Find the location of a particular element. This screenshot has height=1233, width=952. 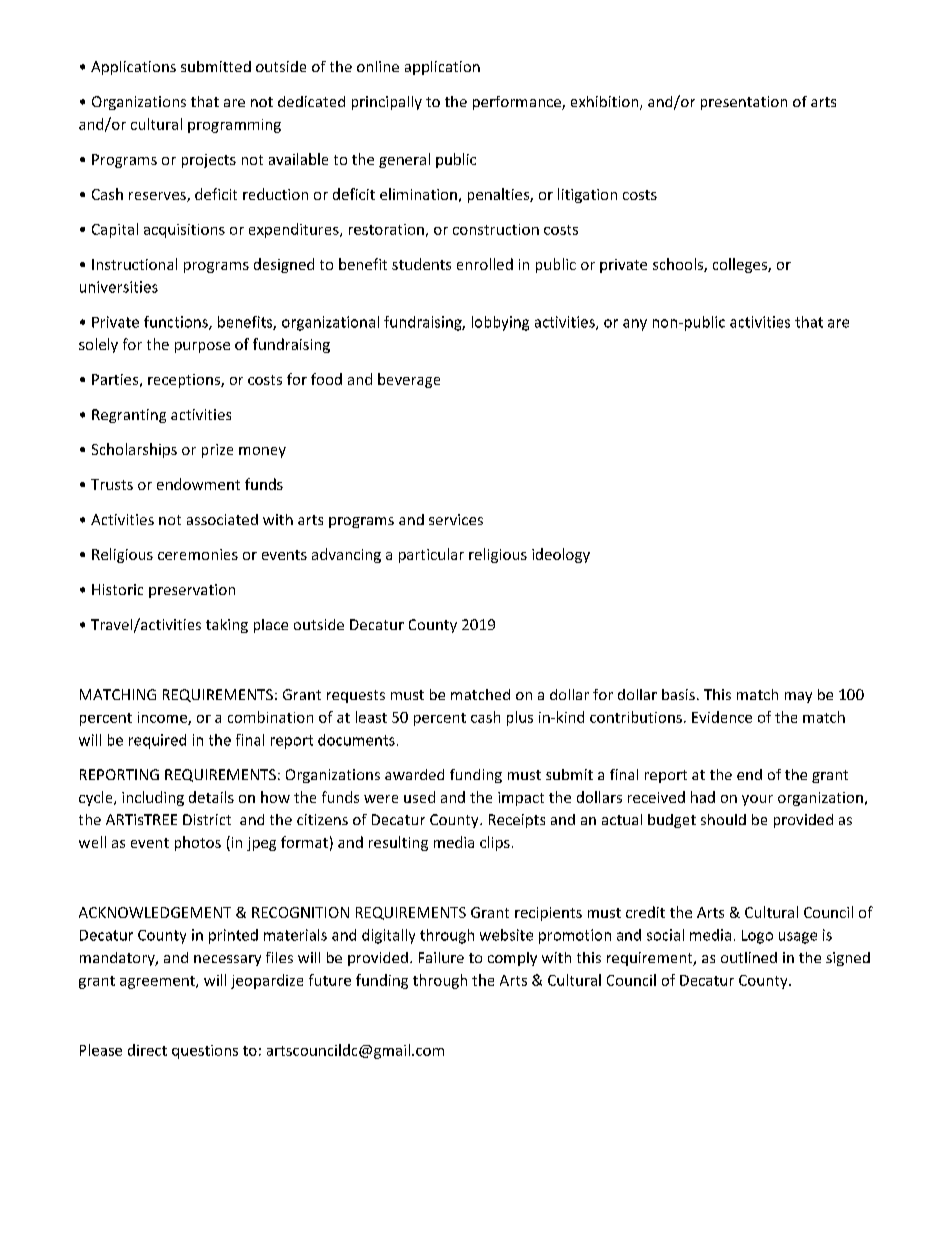

ceremonies is located at coordinates (198, 554).
